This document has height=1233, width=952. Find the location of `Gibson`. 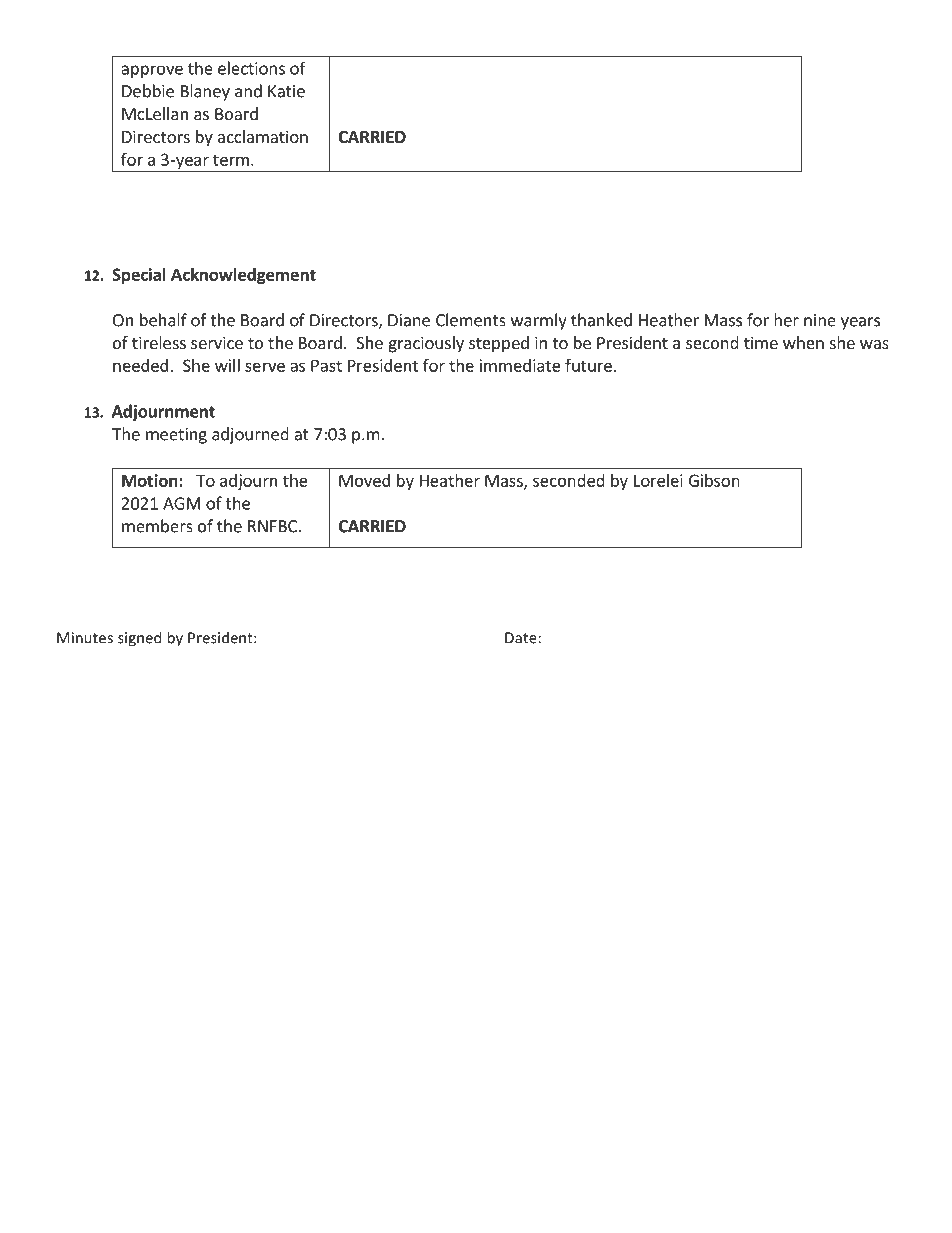

Gibson is located at coordinates (714, 480).
